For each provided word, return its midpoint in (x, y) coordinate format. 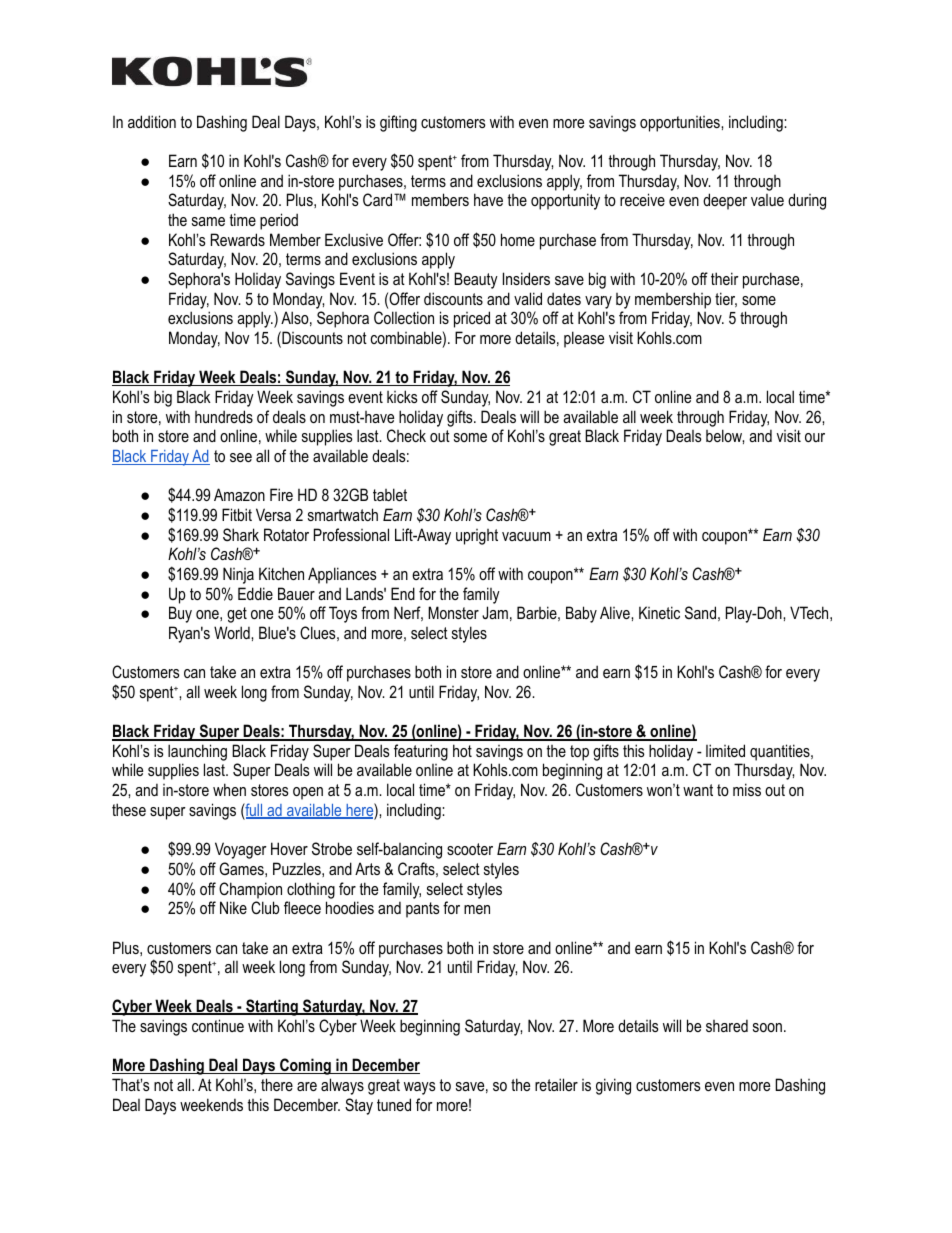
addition (152, 121)
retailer (556, 1084)
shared (727, 1026)
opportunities (681, 124)
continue (218, 1025)
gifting (398, 123)
